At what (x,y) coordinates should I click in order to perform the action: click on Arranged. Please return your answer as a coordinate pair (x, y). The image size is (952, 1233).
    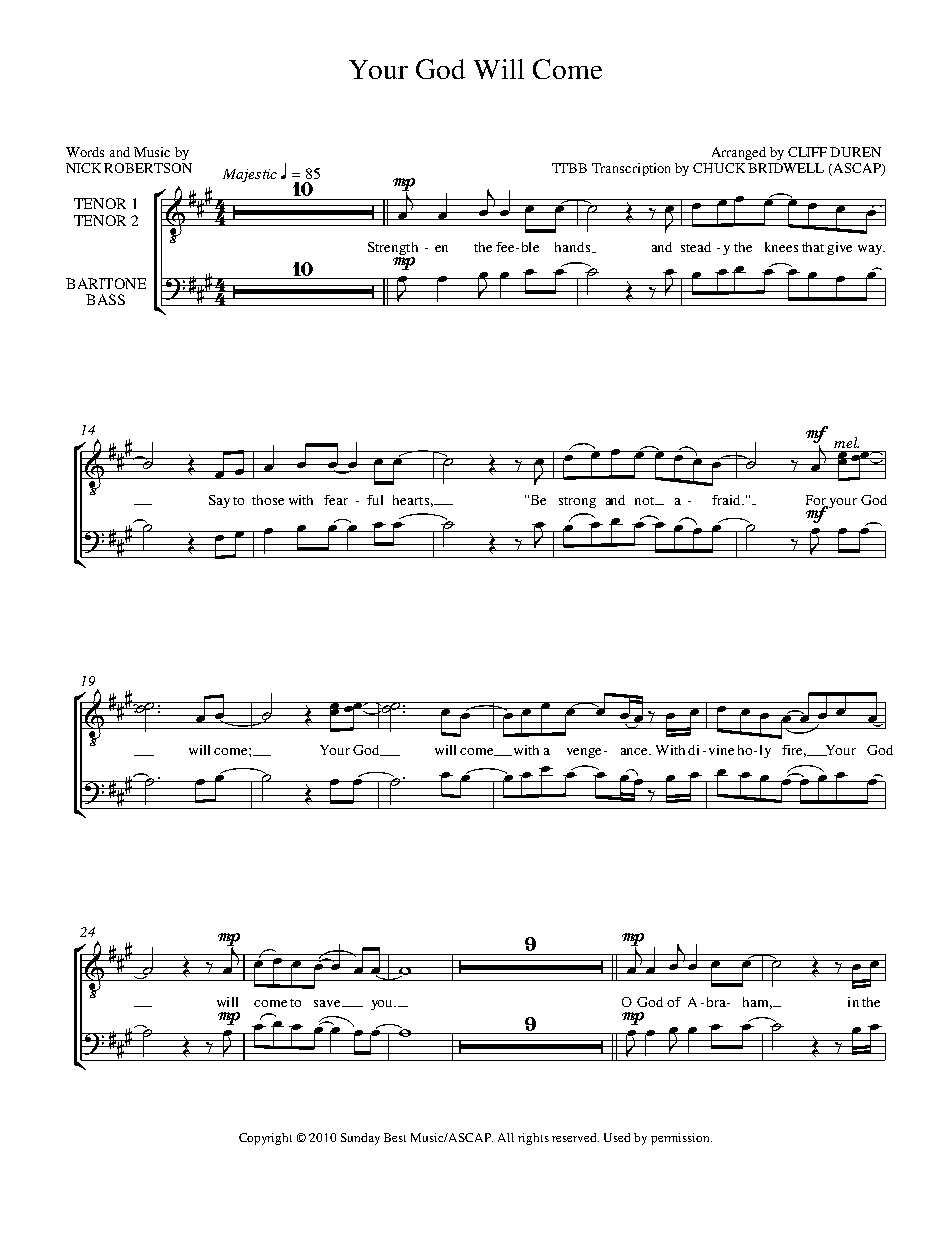
    Looking at the image, I should click on (739, 153).
